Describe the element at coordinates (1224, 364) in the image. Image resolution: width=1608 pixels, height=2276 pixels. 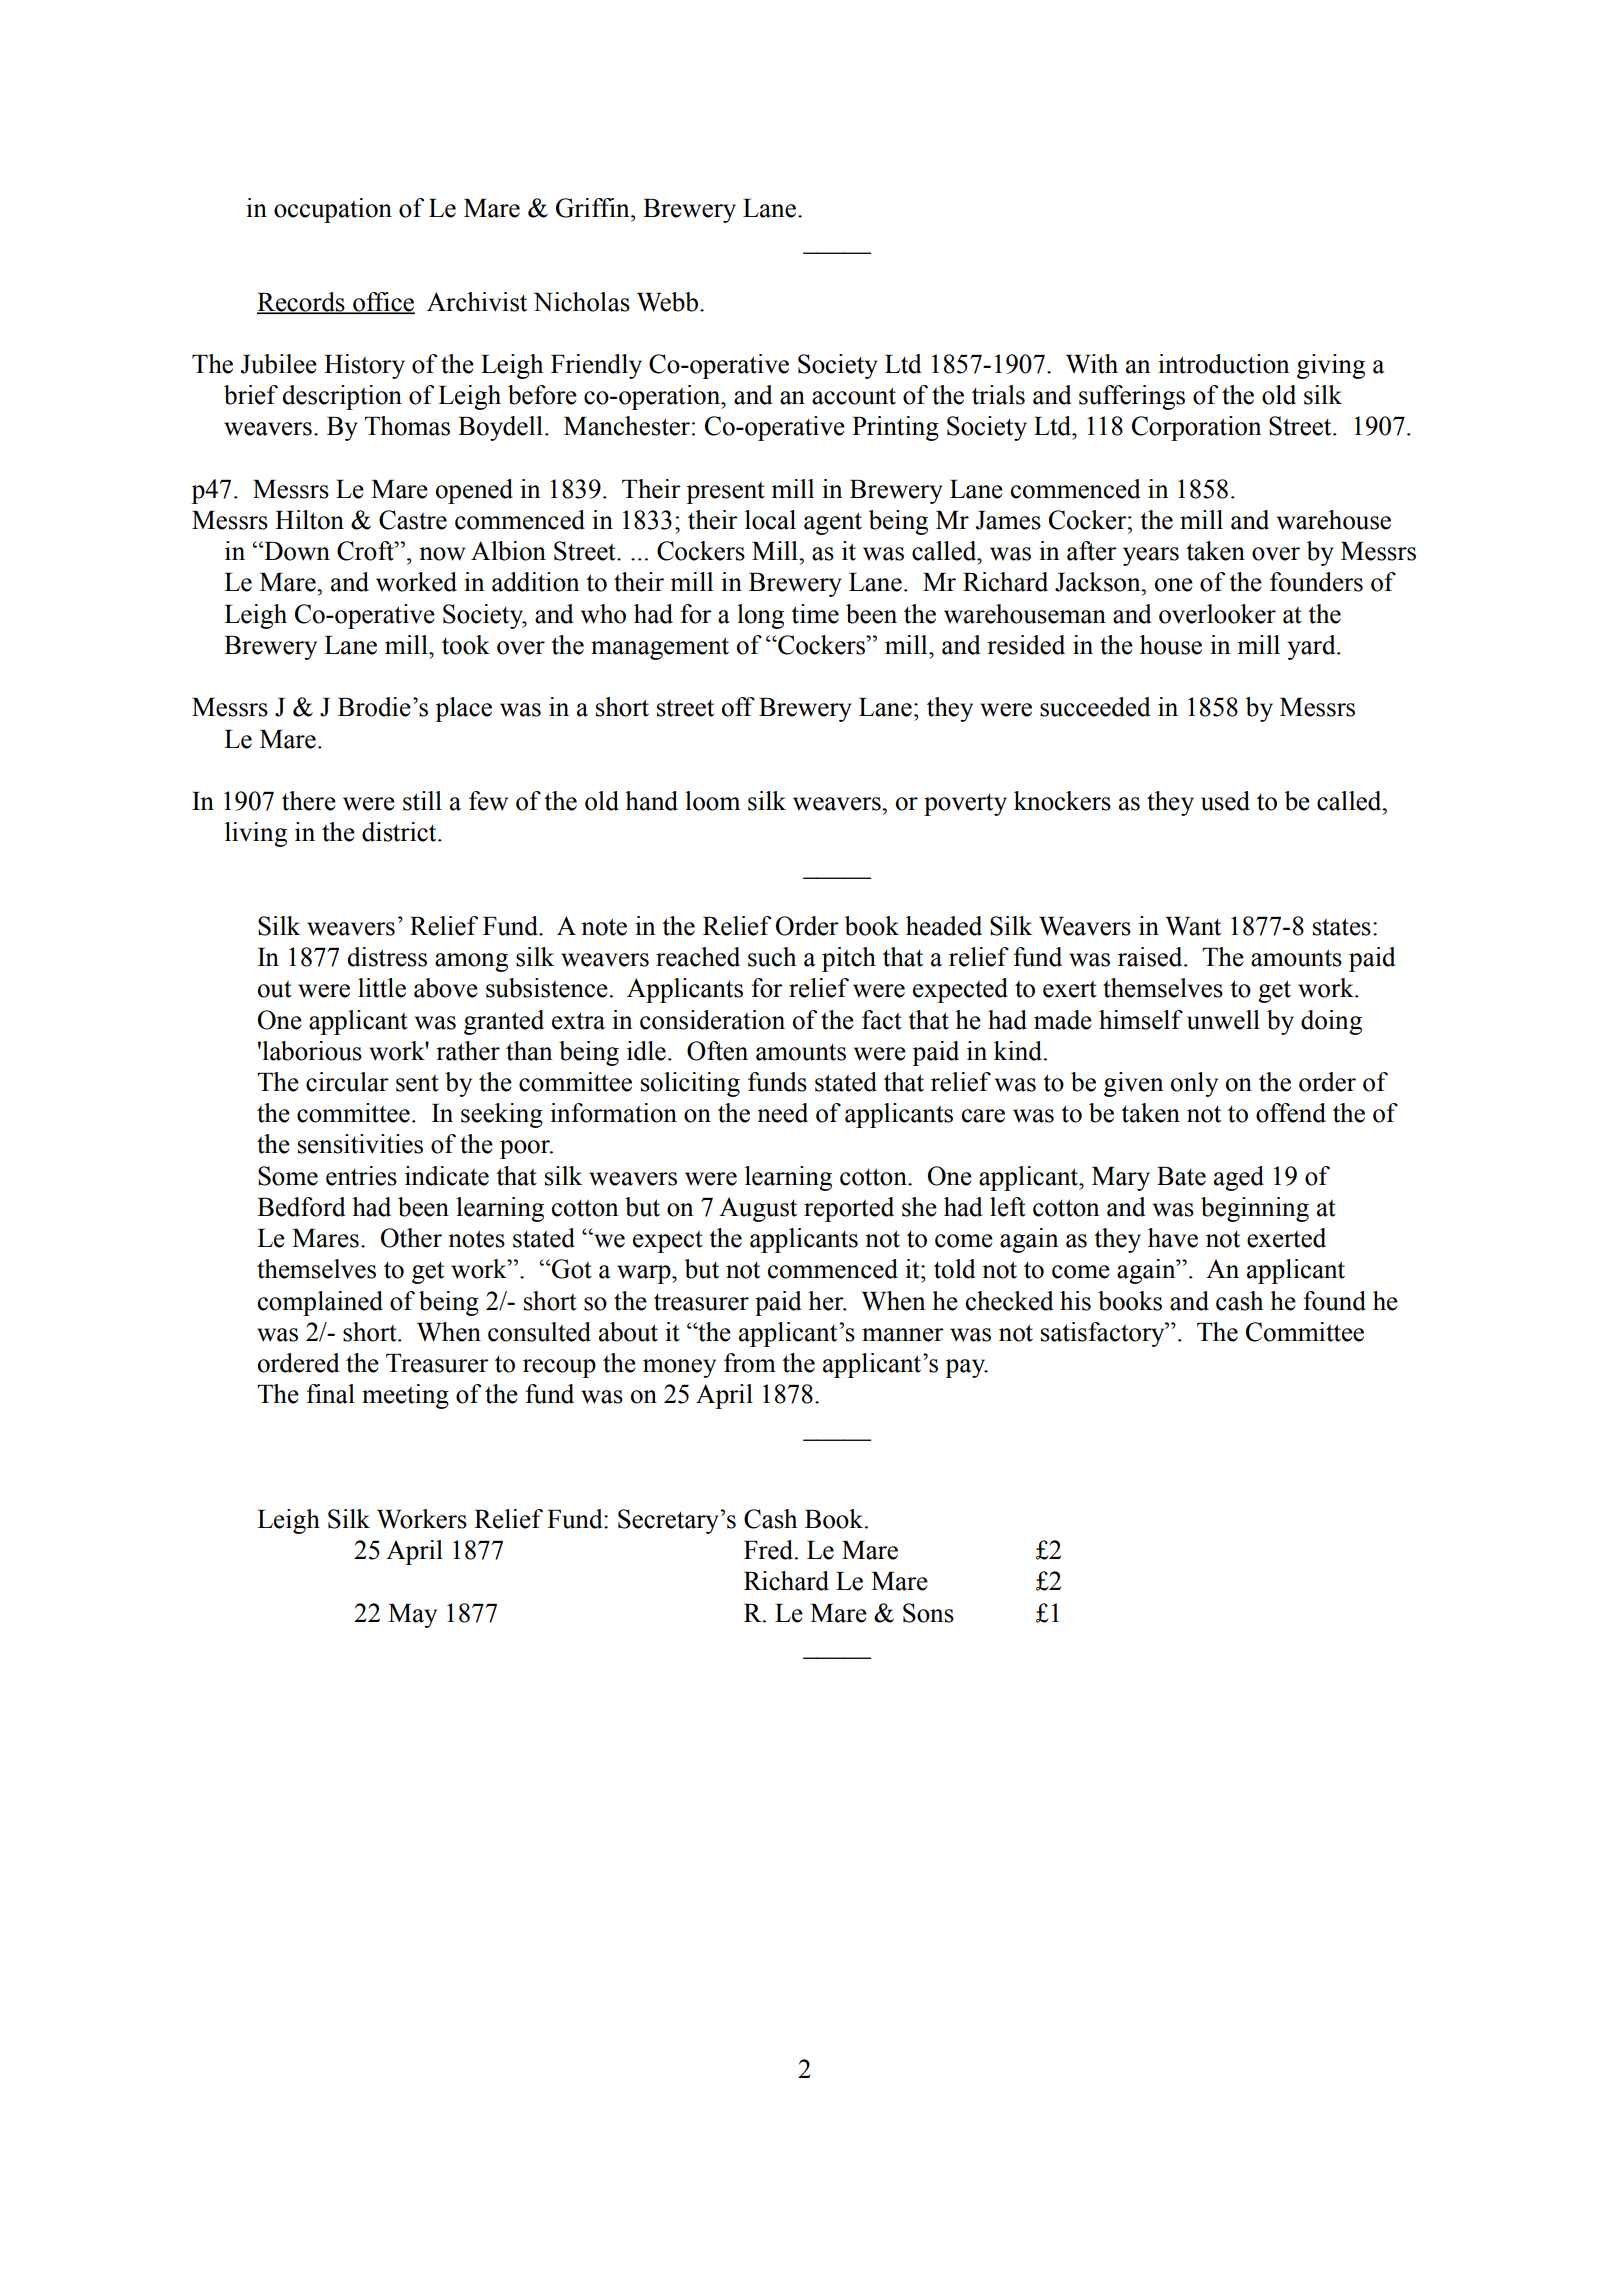
I see `introduction` at that location.
